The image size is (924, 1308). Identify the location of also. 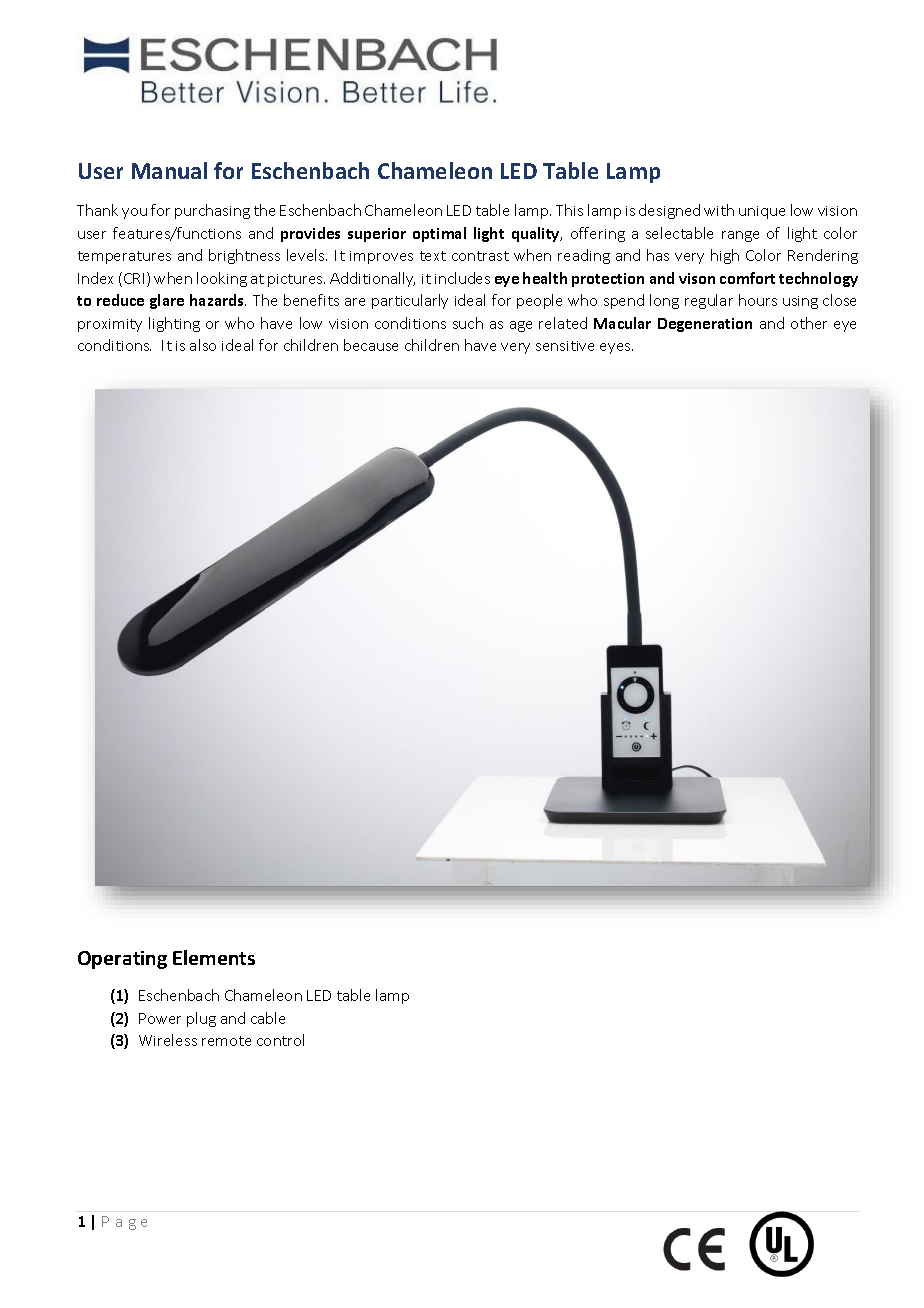
(203, 345).
